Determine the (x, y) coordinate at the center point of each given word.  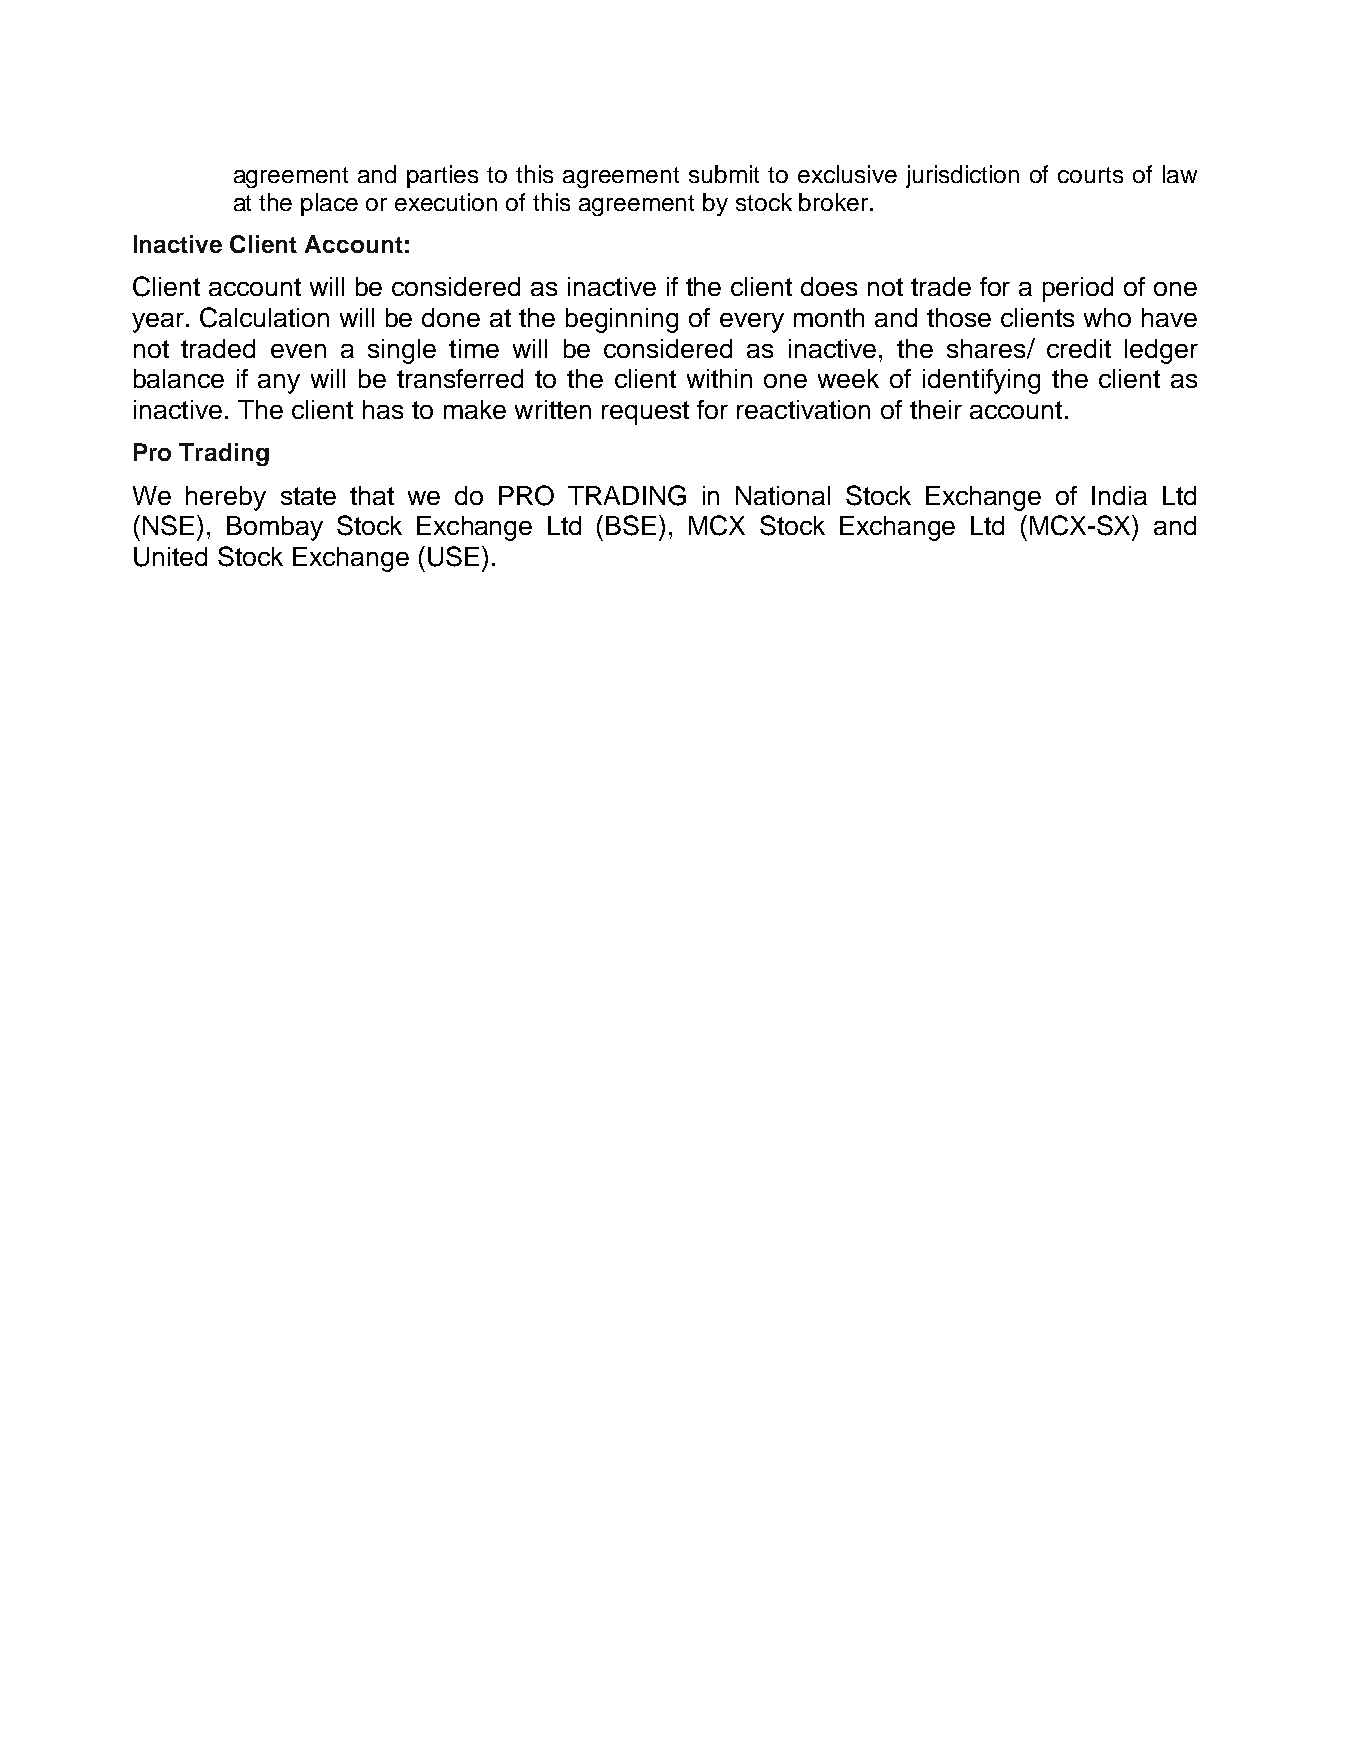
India (1119, 495)
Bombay (275, 528)
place (329, 204)
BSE (631, 525)
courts (1090, 175)
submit (724, 174)
